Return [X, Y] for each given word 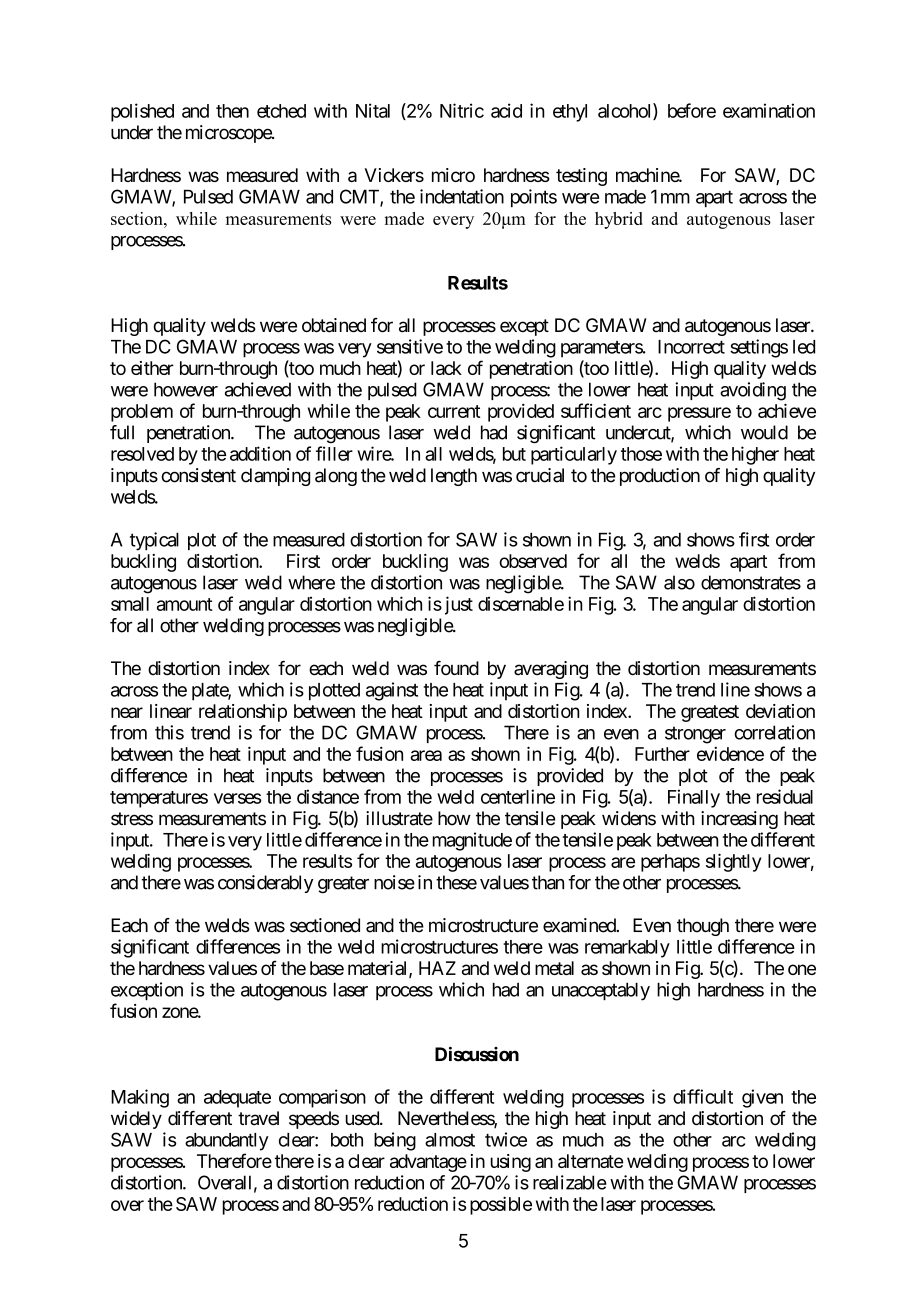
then [232, 111]
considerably [265, 884]
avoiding [753, 391]
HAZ [437, 968]
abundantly [227, 1142]
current [454, 411]
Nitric [462, 110]
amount [185, 604]
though [703, 927]
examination [769, 110]
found [456, 668]
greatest [710, 713]
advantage [428, 1163]
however [186, 389]
